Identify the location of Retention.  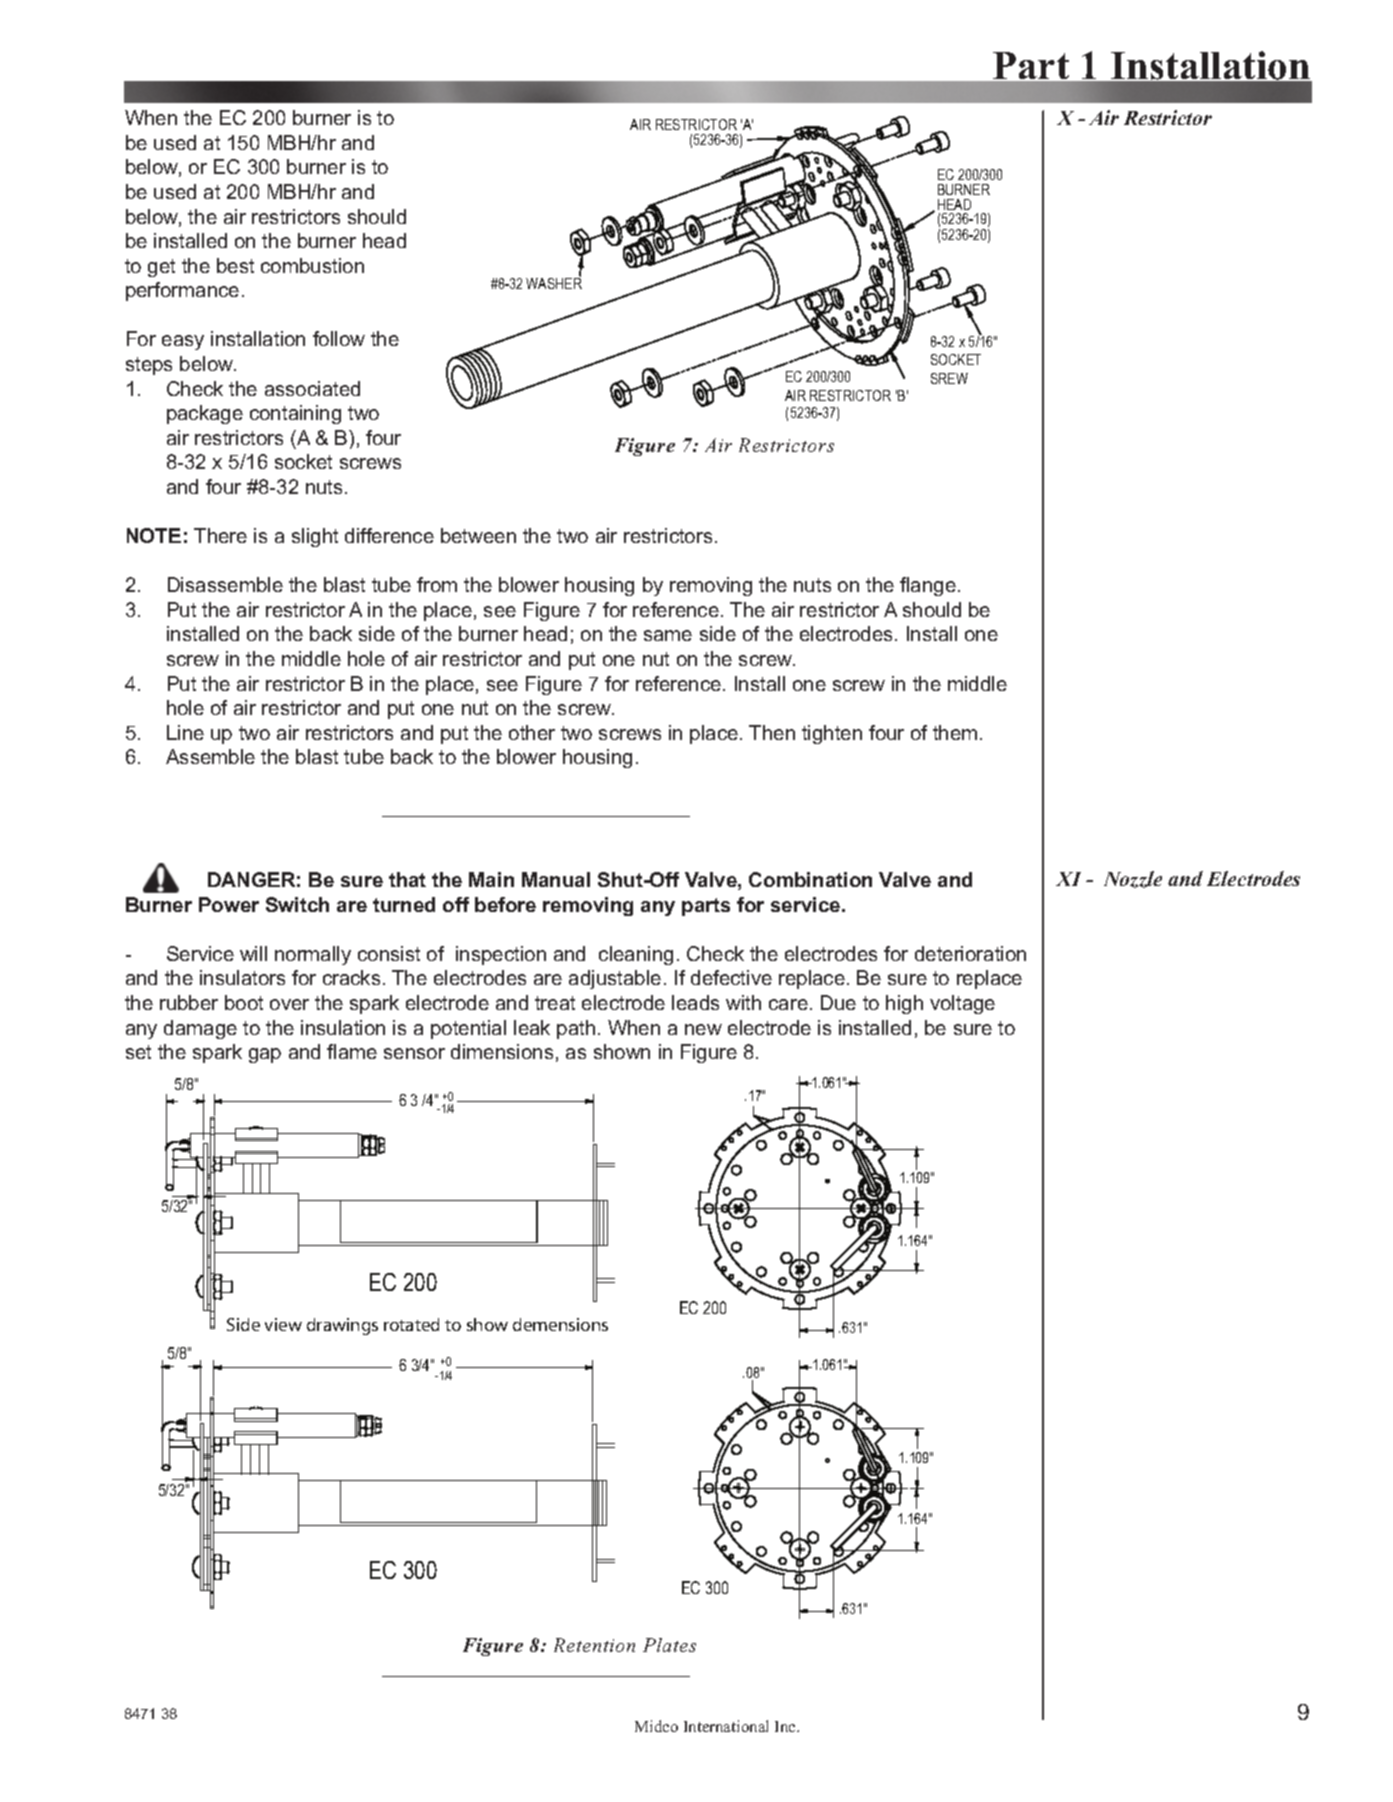
(594, 1645).
